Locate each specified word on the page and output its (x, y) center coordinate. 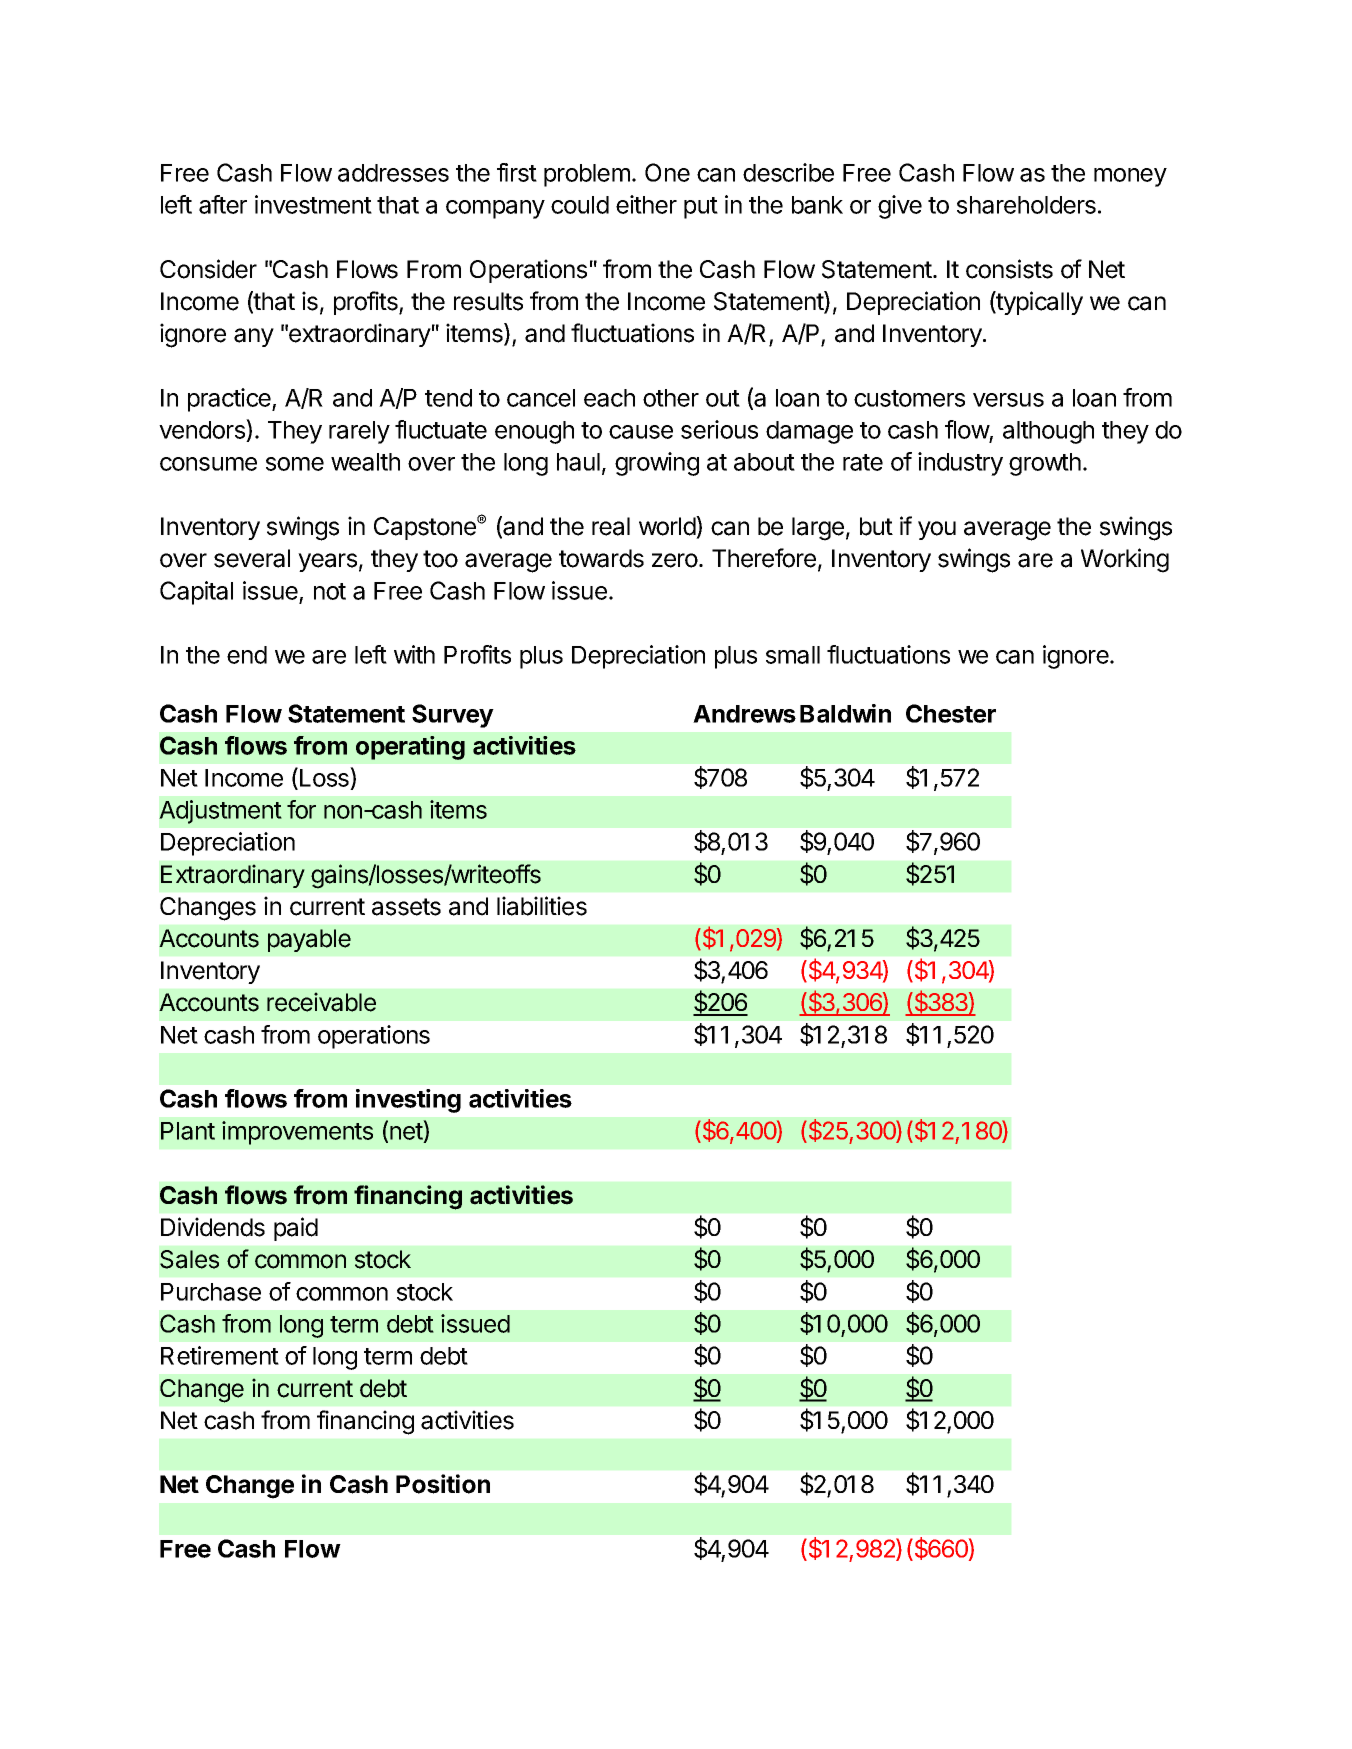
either (646, 204)
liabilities (542, 906)
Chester (951, 713)
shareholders (1026, 205)
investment (313, 204)
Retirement (220, 1355)
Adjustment (220, 812)
